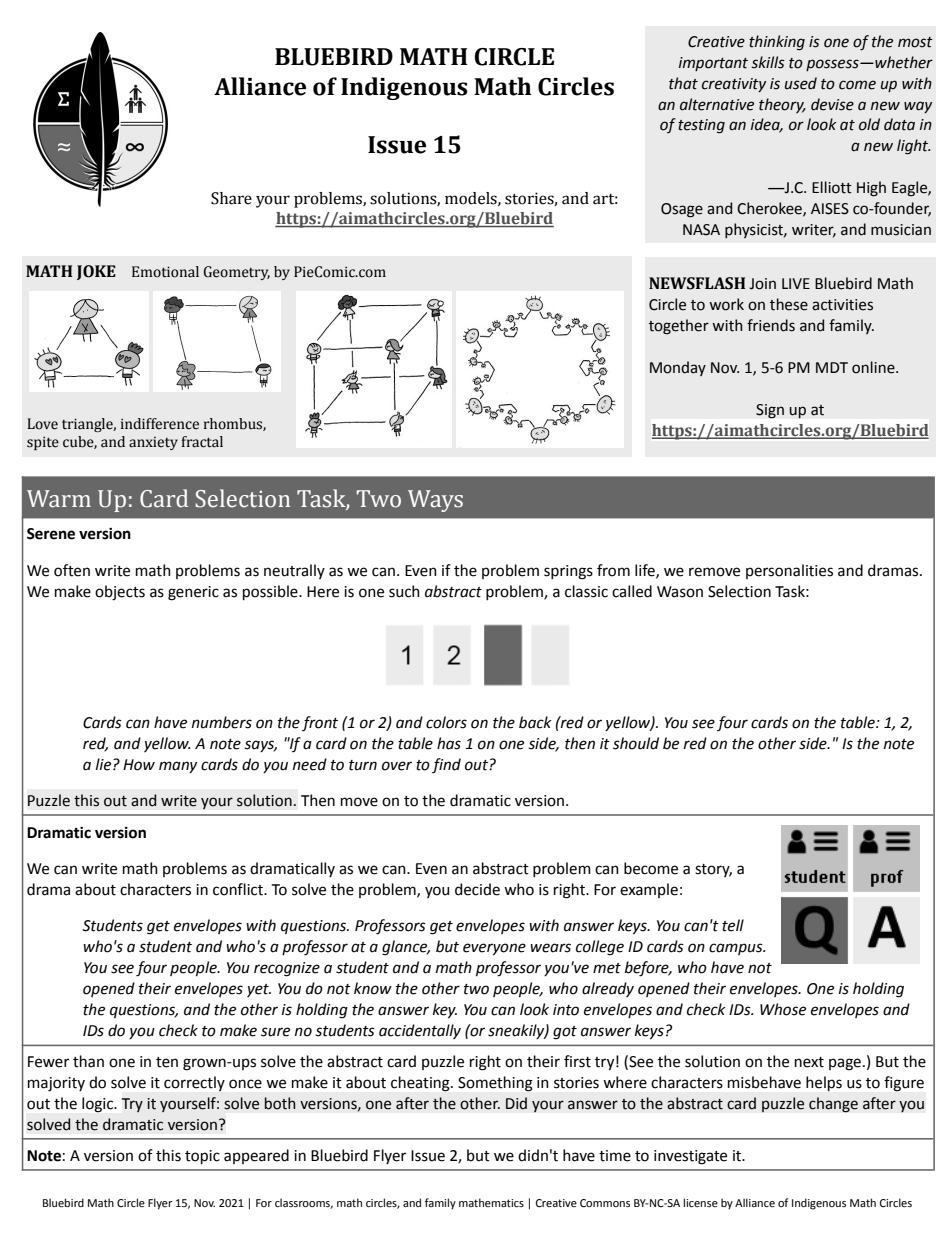 The image size is (952, 1233). Describe the element at coordinates (202, 1157) in the screenshot. I see `topic` at that location.
